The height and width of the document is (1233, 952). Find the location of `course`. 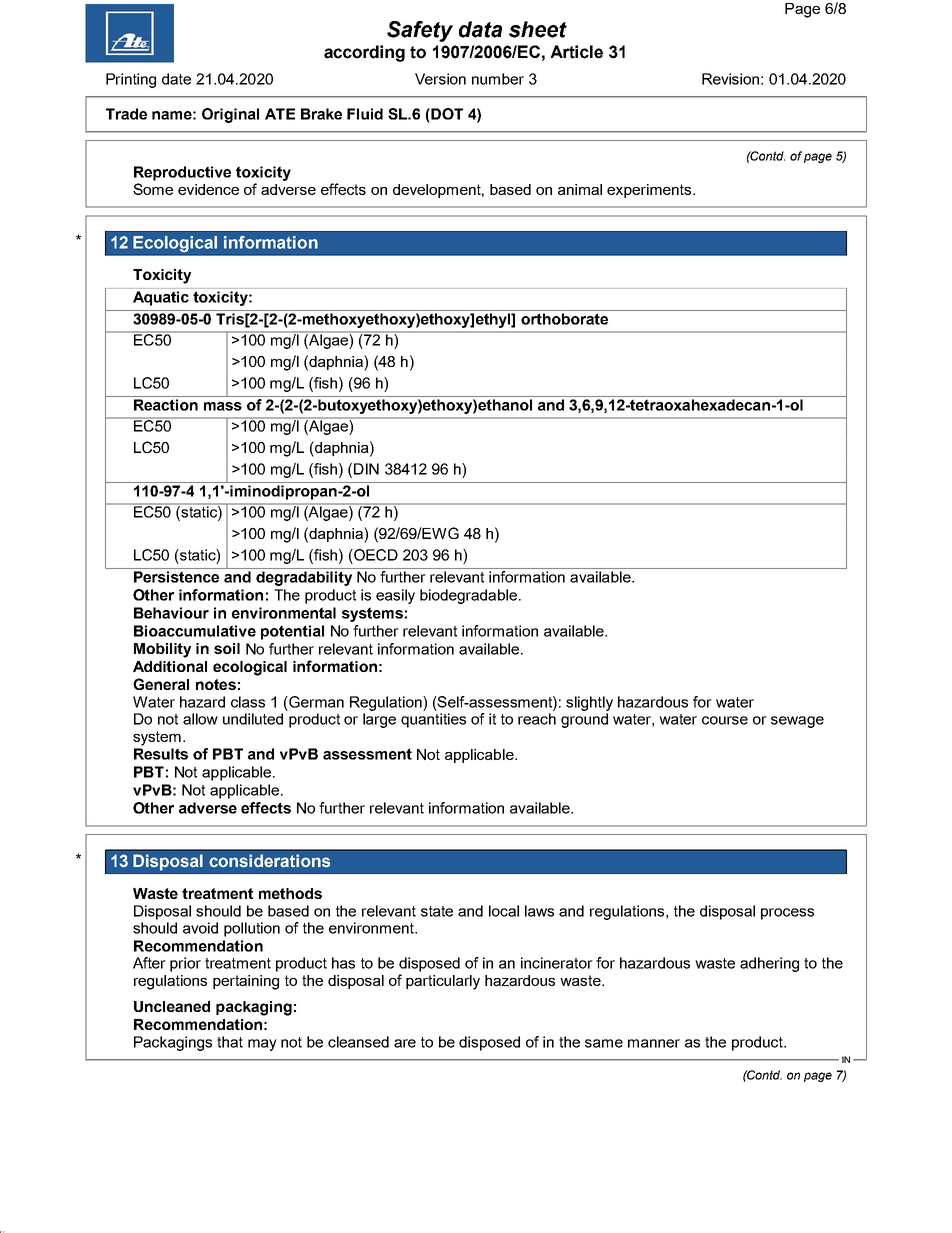

course is located at coordinates (725, 720).
